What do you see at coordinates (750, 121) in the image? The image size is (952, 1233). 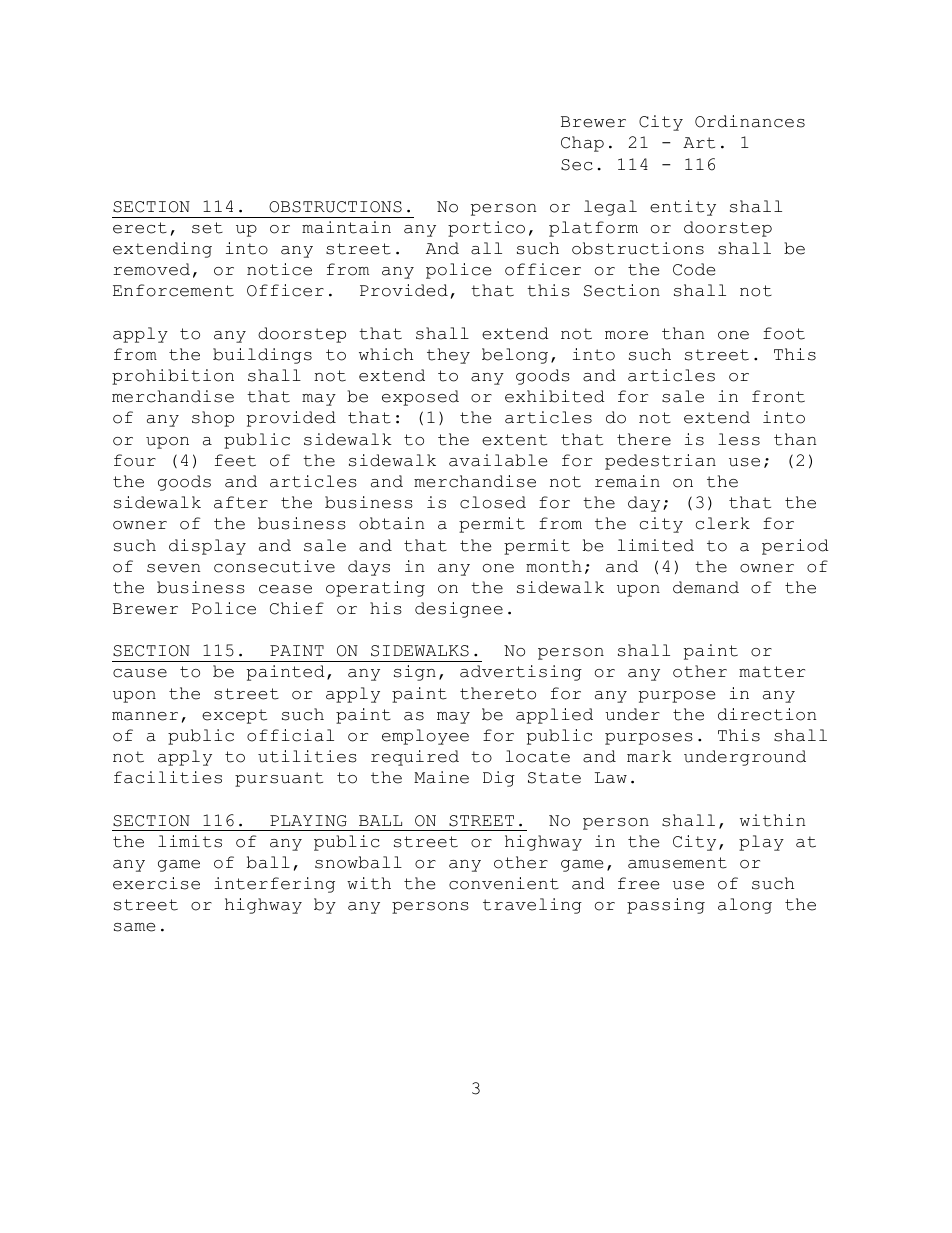 I see `Ordinances` at bounding box center [750, 121].
